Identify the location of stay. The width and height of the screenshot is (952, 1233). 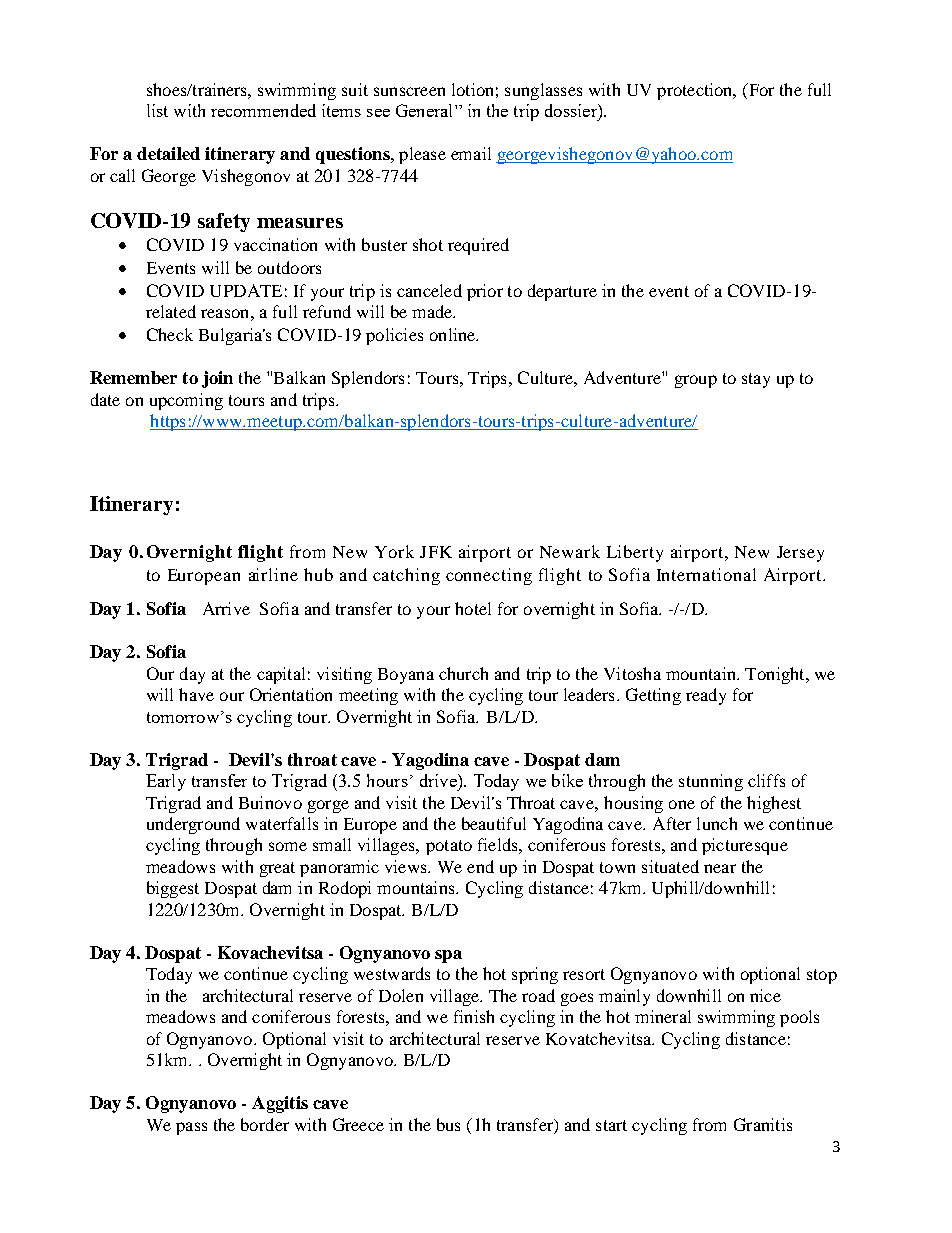
(756, 380).
